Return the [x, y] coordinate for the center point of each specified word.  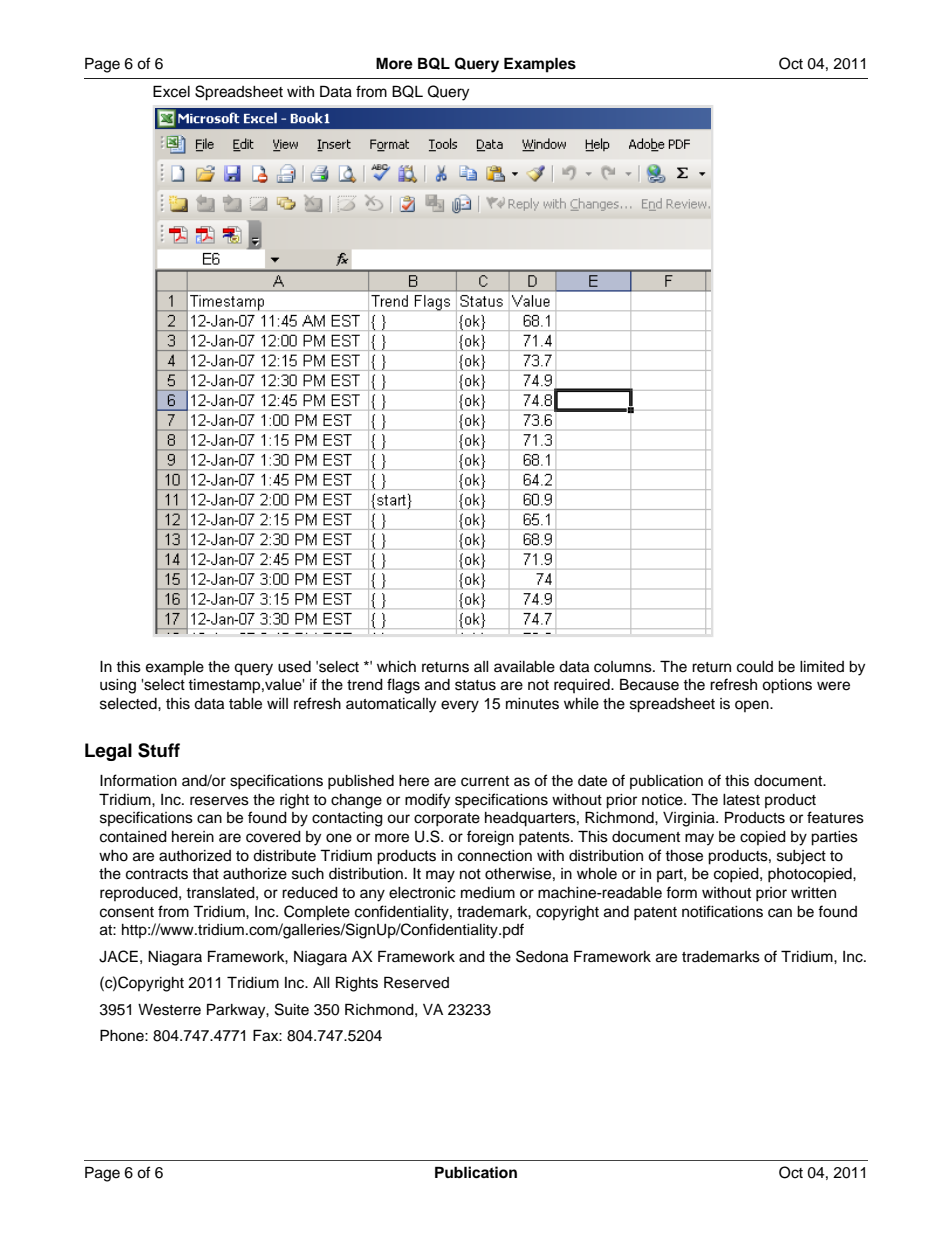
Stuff [159, 750]
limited [822, 667]
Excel [171, 91]
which [396, 667]
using [118, 686]
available [524, 667]
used [294, 667]
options [787, 686]
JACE [118, 956]
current [485, 781]
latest [741, 800]
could [755, 667]
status [475, 685]
